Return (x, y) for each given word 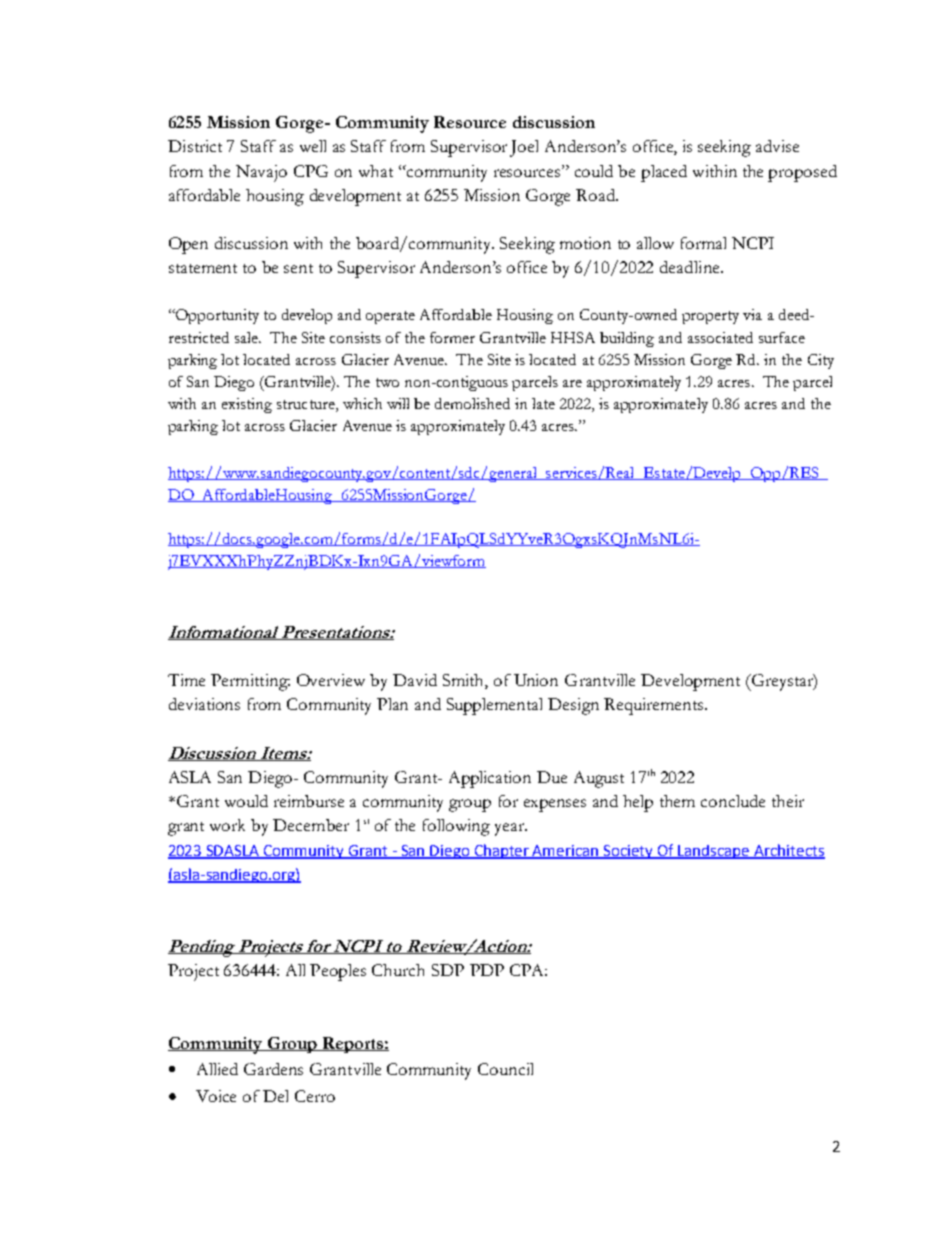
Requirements (655, 706)
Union (536, 680)
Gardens (273, 1069)
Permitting (250, 682)
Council (505, 1069)
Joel (524, 148)
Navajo (261, 173)
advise (777, 146)
